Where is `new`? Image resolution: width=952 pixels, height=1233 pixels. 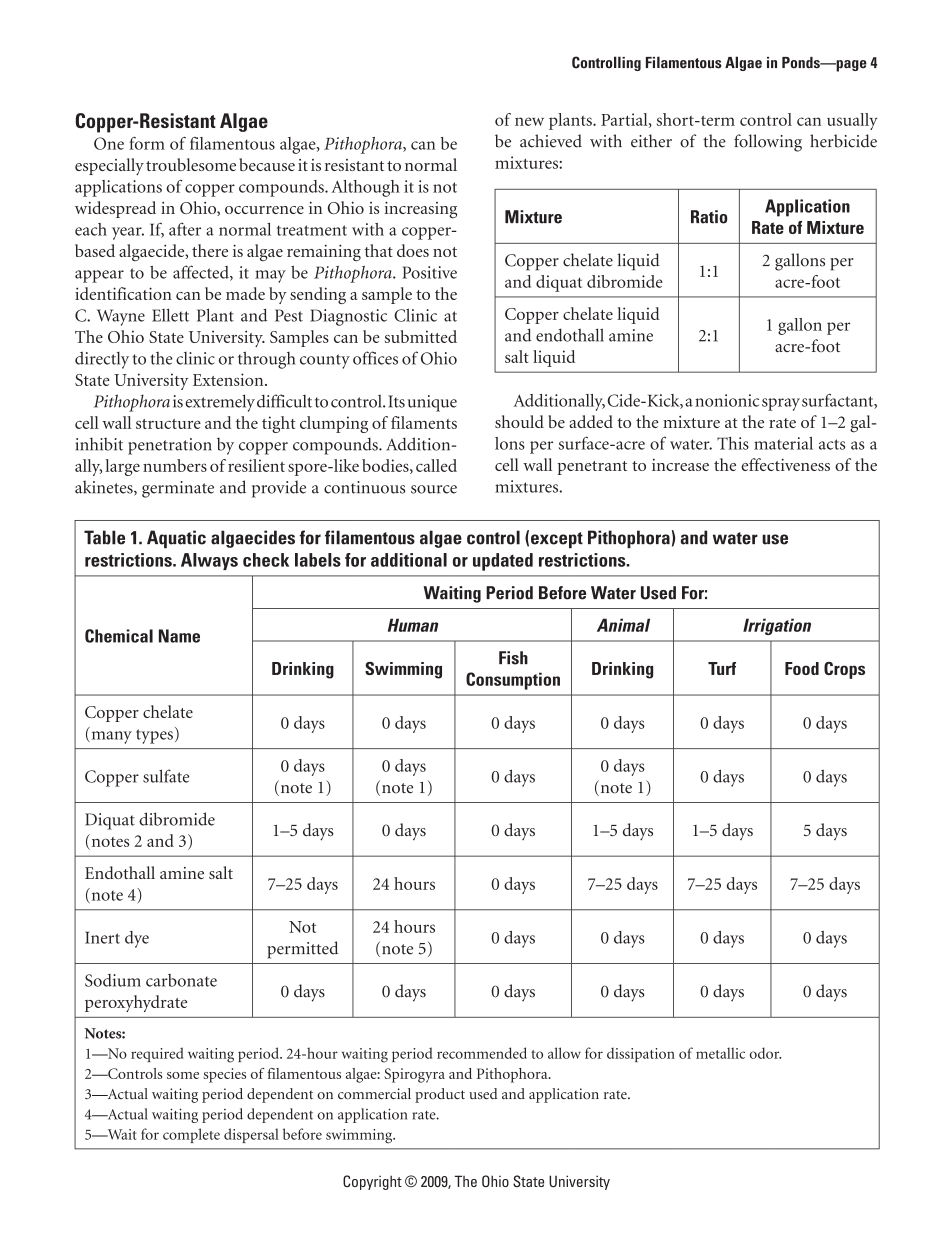 new is located at coordinates (529, 121).
